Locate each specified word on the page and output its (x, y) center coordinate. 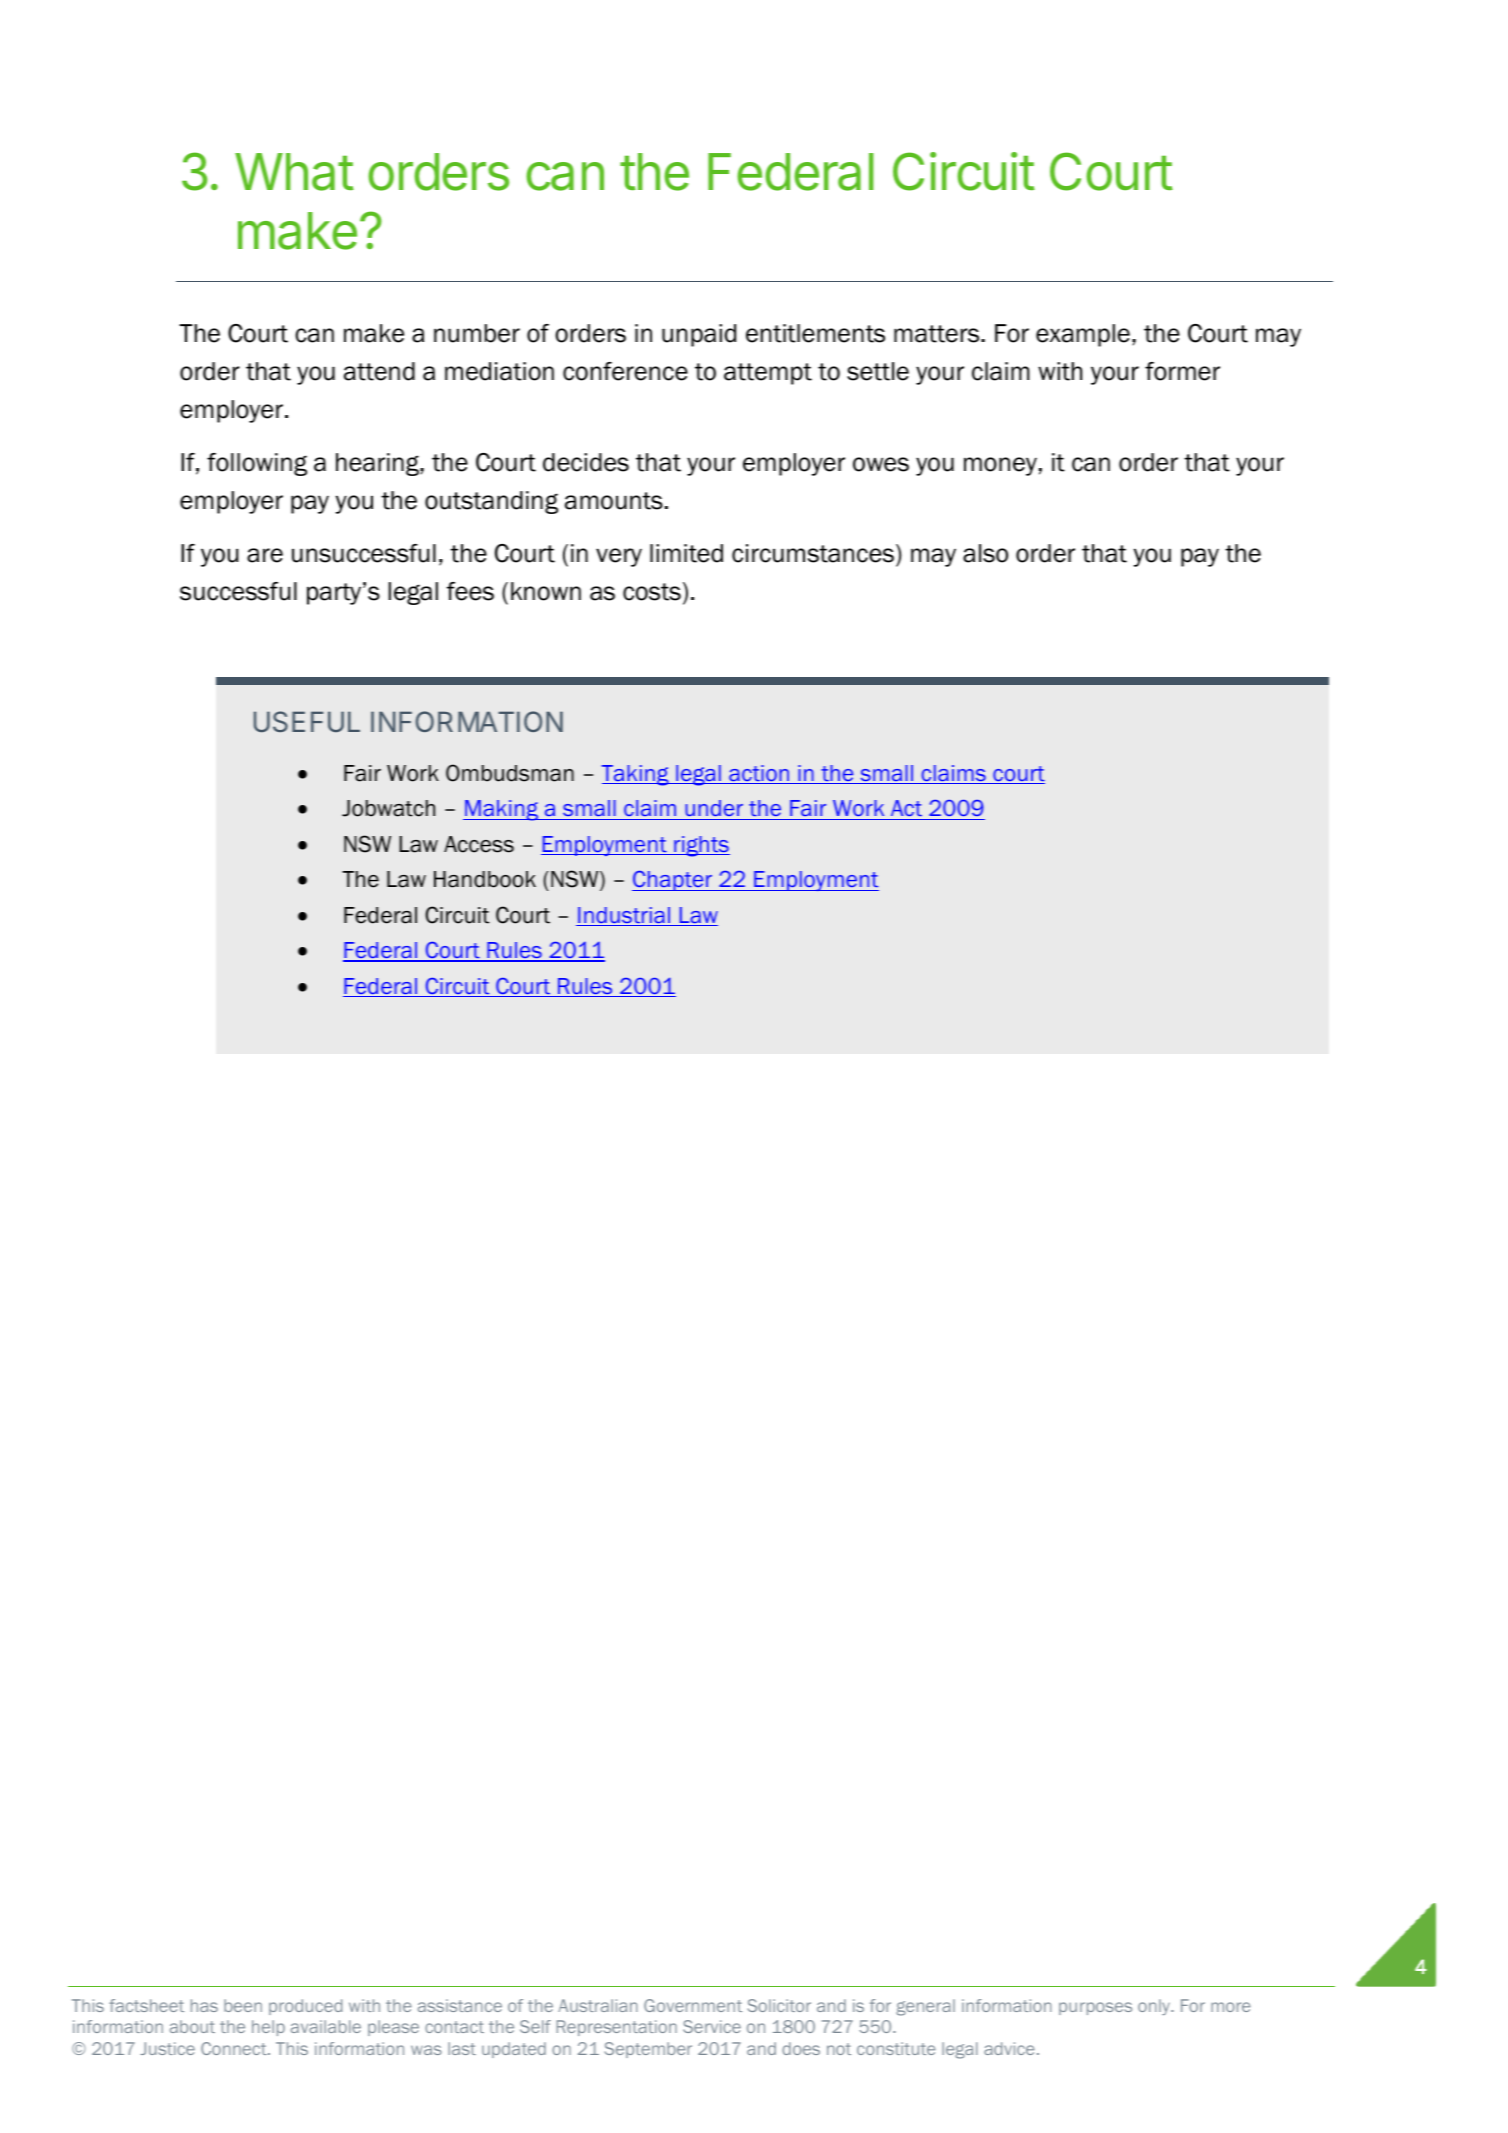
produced (305, 2007)
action (759, 774)
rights (701, 846)
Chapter (673, 881)
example (1083, 335)
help (268, 2028)
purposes (1095, 2008)
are (265, 555)
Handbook (485, 879)
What (294, 172)
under (714, 810)
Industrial (624, 916)
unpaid (699, 335)
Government (693, 2005)
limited (686, 553)
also (985, 553)
